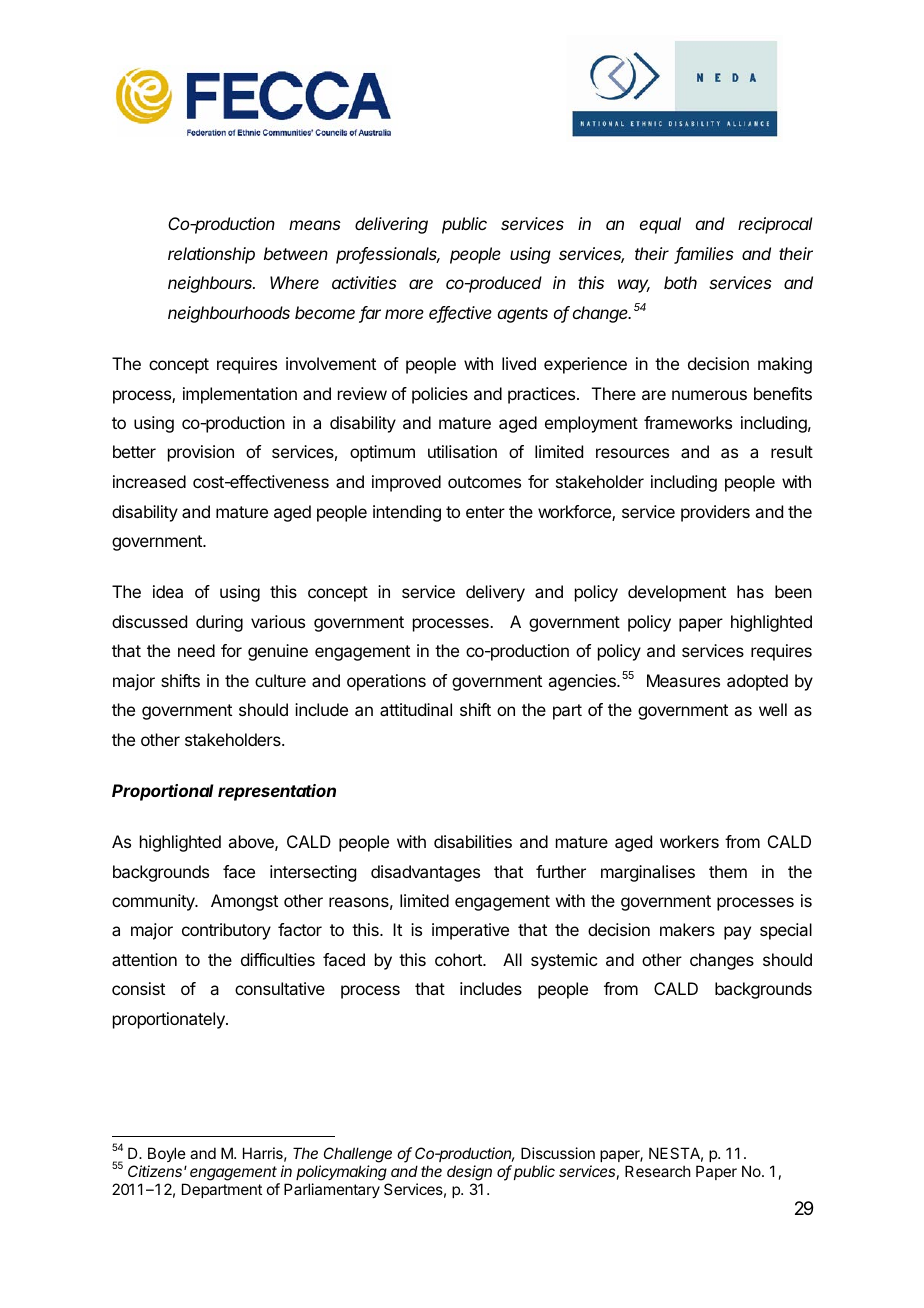 This page has height=1308, width=924. What do you see at coordinates (167, 1154) in the page?
I see `Boyle` at bounding box center [167, 1154].
